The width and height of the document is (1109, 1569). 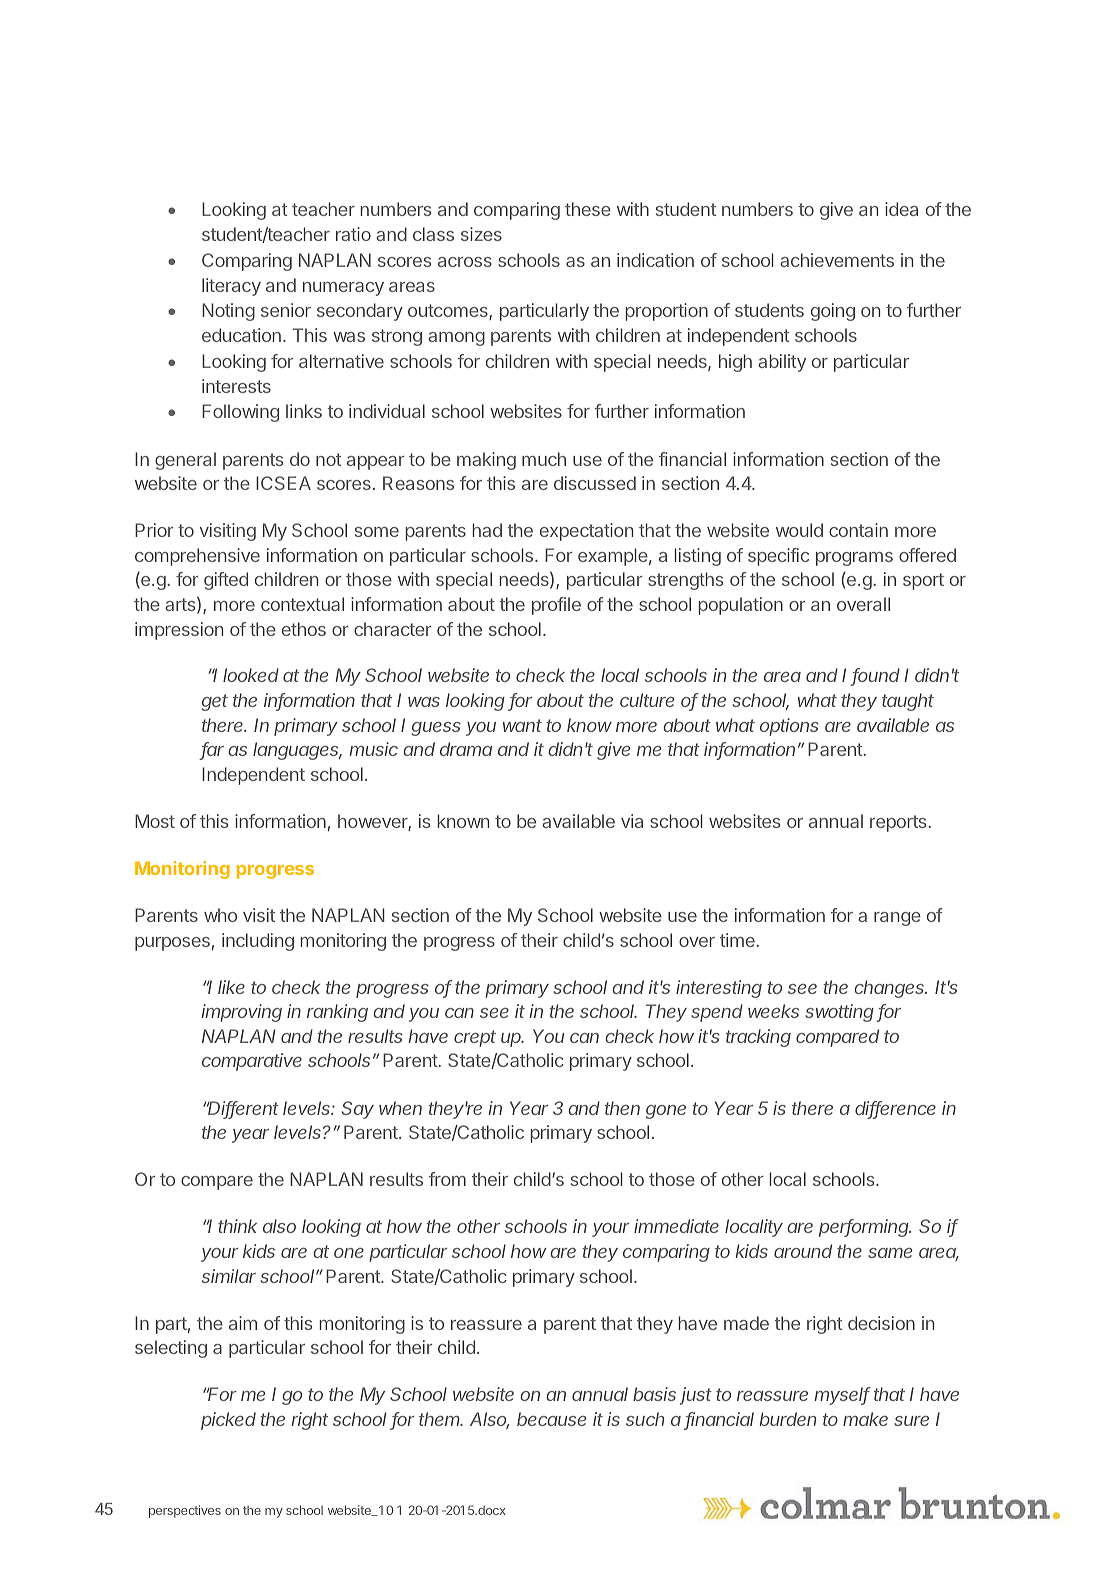 I want to click on comparative, so click(x=252, y=1062).
